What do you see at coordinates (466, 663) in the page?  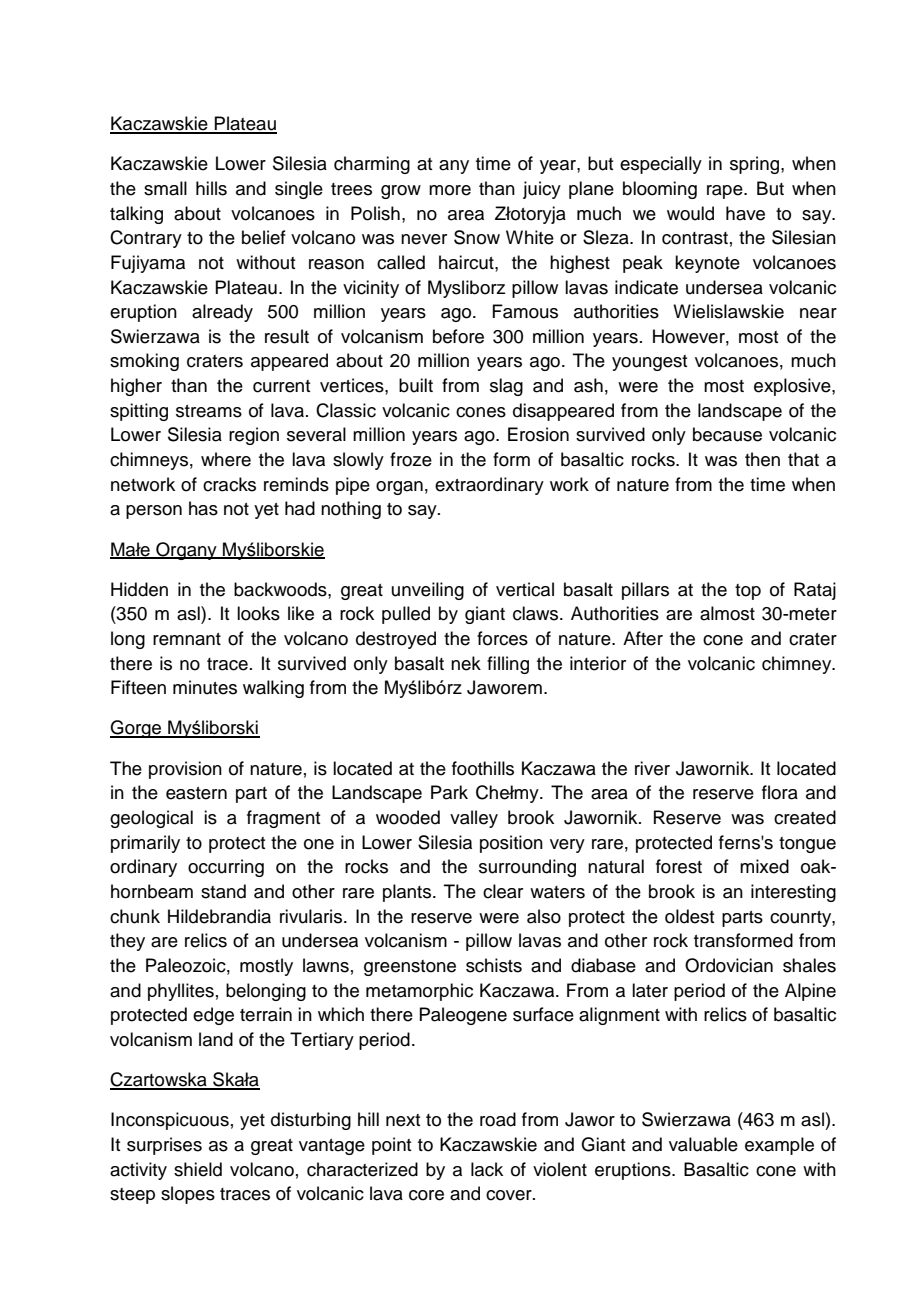 I see `nek` at bounding box center [466, 663].
